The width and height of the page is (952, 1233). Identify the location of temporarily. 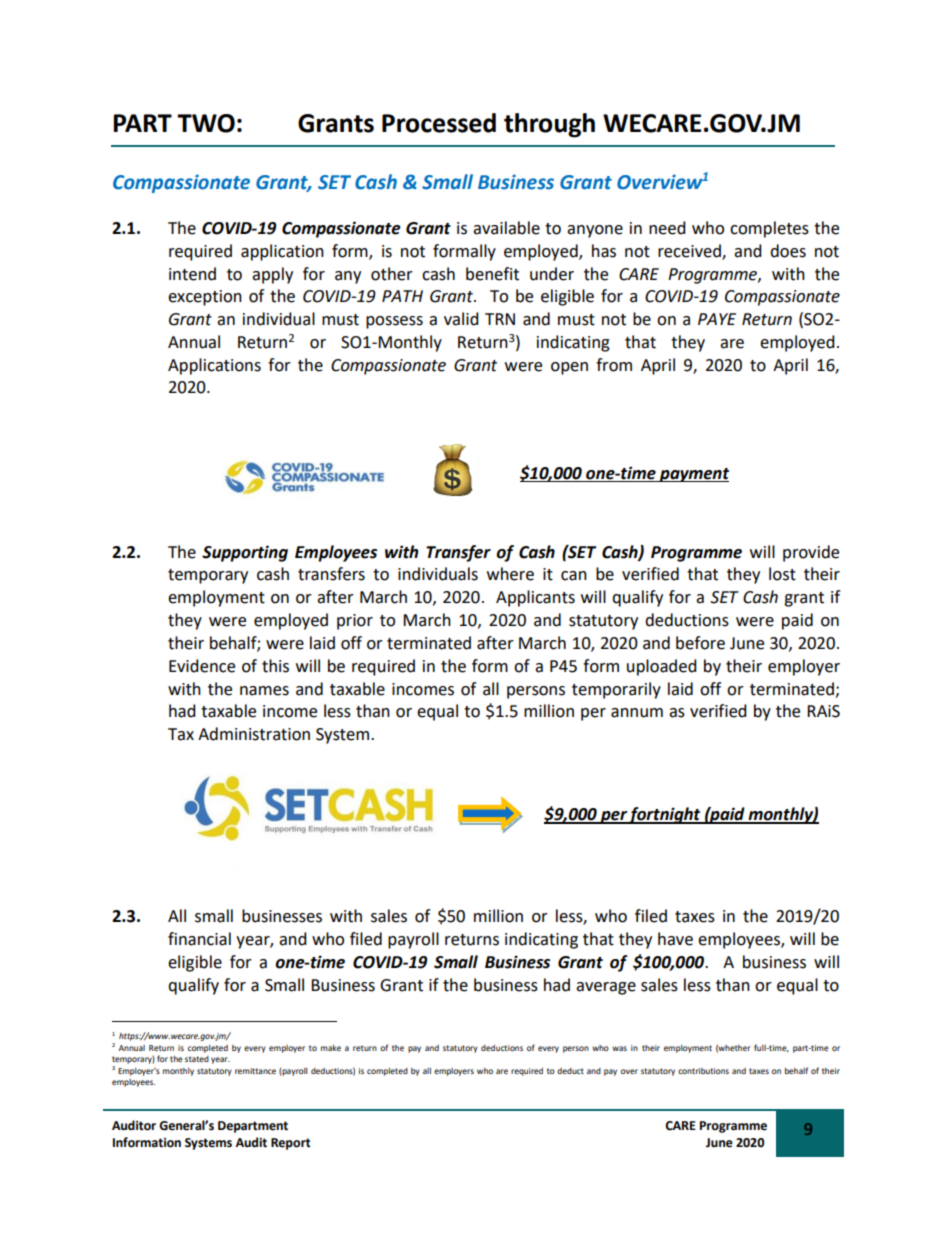
(616, 690).
